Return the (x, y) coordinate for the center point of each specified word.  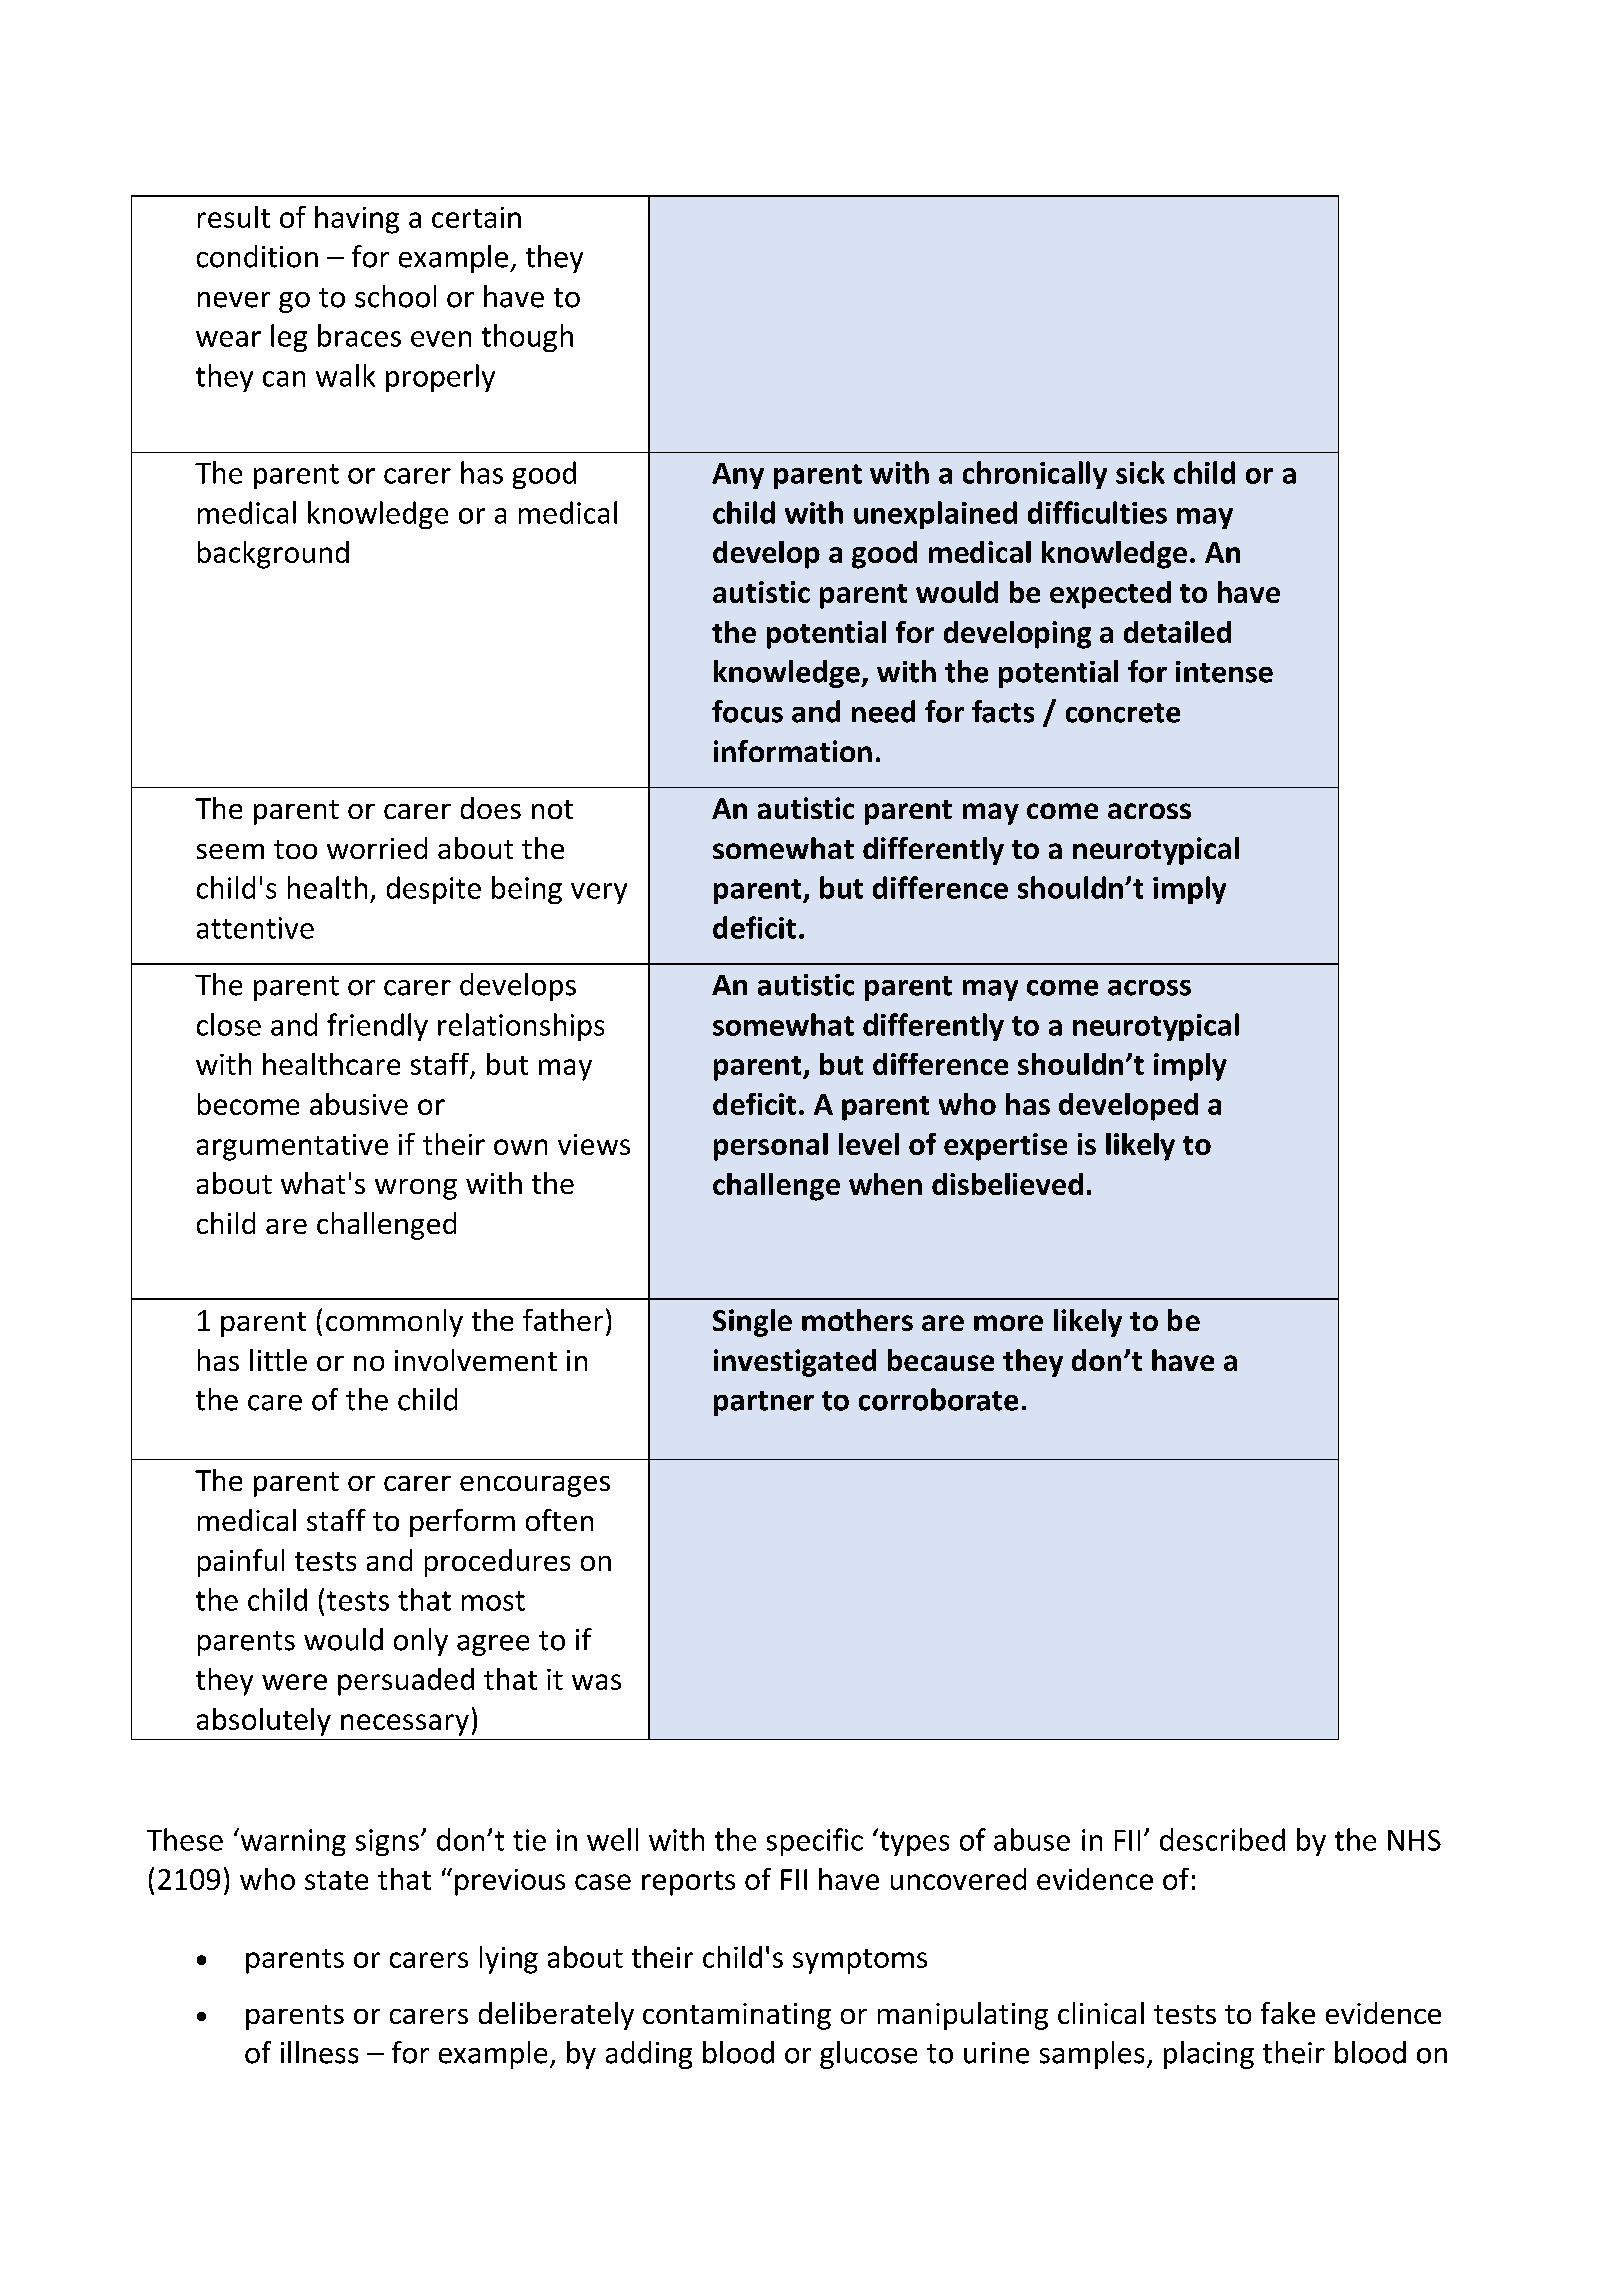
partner (764, 1403)
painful (241, 1563)
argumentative (292, 1147)
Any (738, 476)
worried (377, 848)
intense (1224, 672)
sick (1140, 472)
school (395, 296)
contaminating (737, 2016)
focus (747, 711)
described (1222, 1839)
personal (771, 1147)
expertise (1005, 1147)
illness (319, 2052)
